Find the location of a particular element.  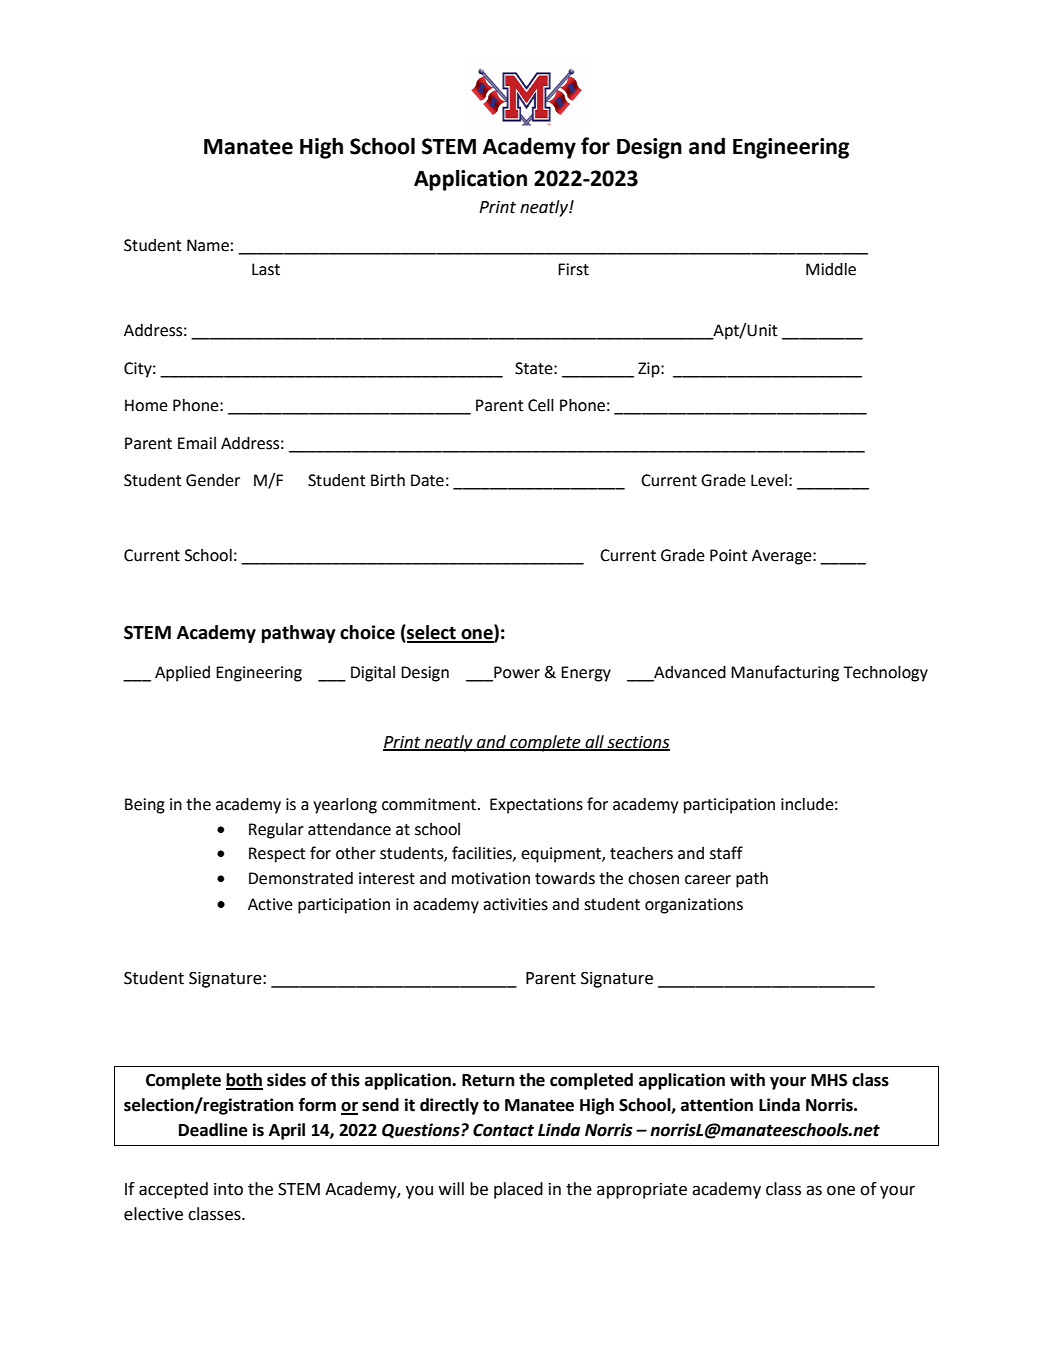

into is located at coordinates (228, 1189).
